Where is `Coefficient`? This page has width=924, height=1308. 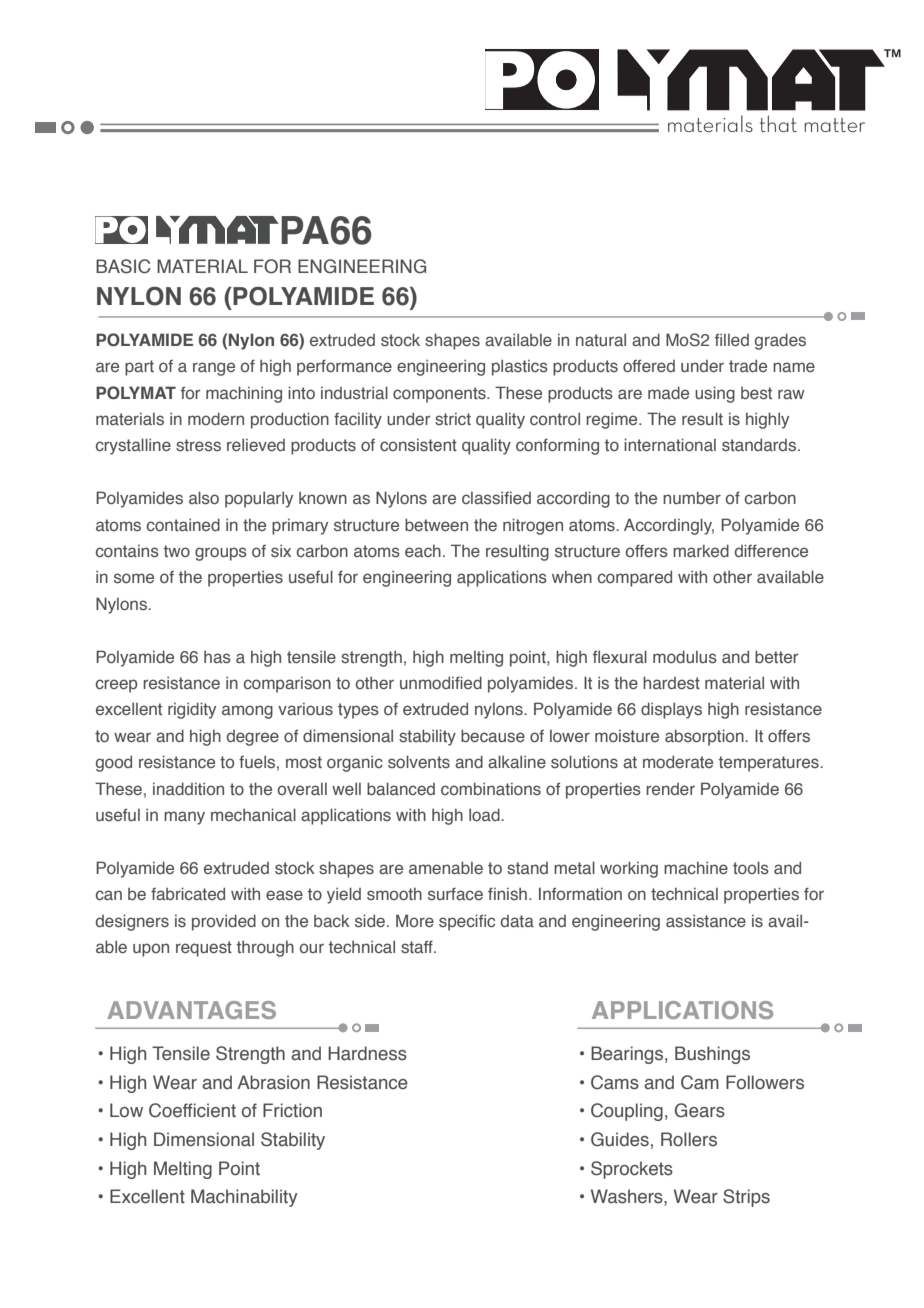 Coefficient is located at coordinates (192, 1110).
